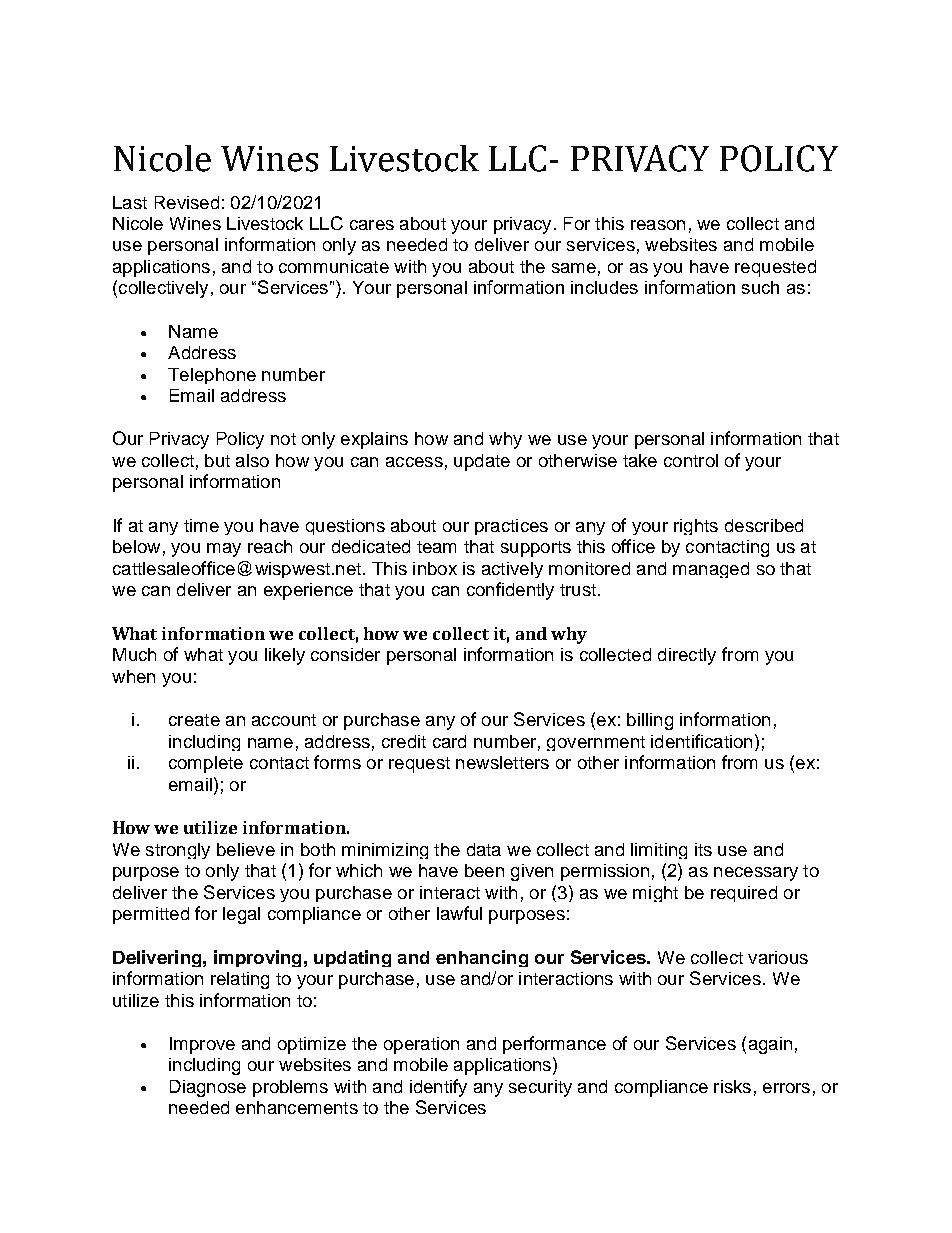  Describe the element at coordinates (208, 1088) in the screenshot. I see `Diagnose` at that location.
